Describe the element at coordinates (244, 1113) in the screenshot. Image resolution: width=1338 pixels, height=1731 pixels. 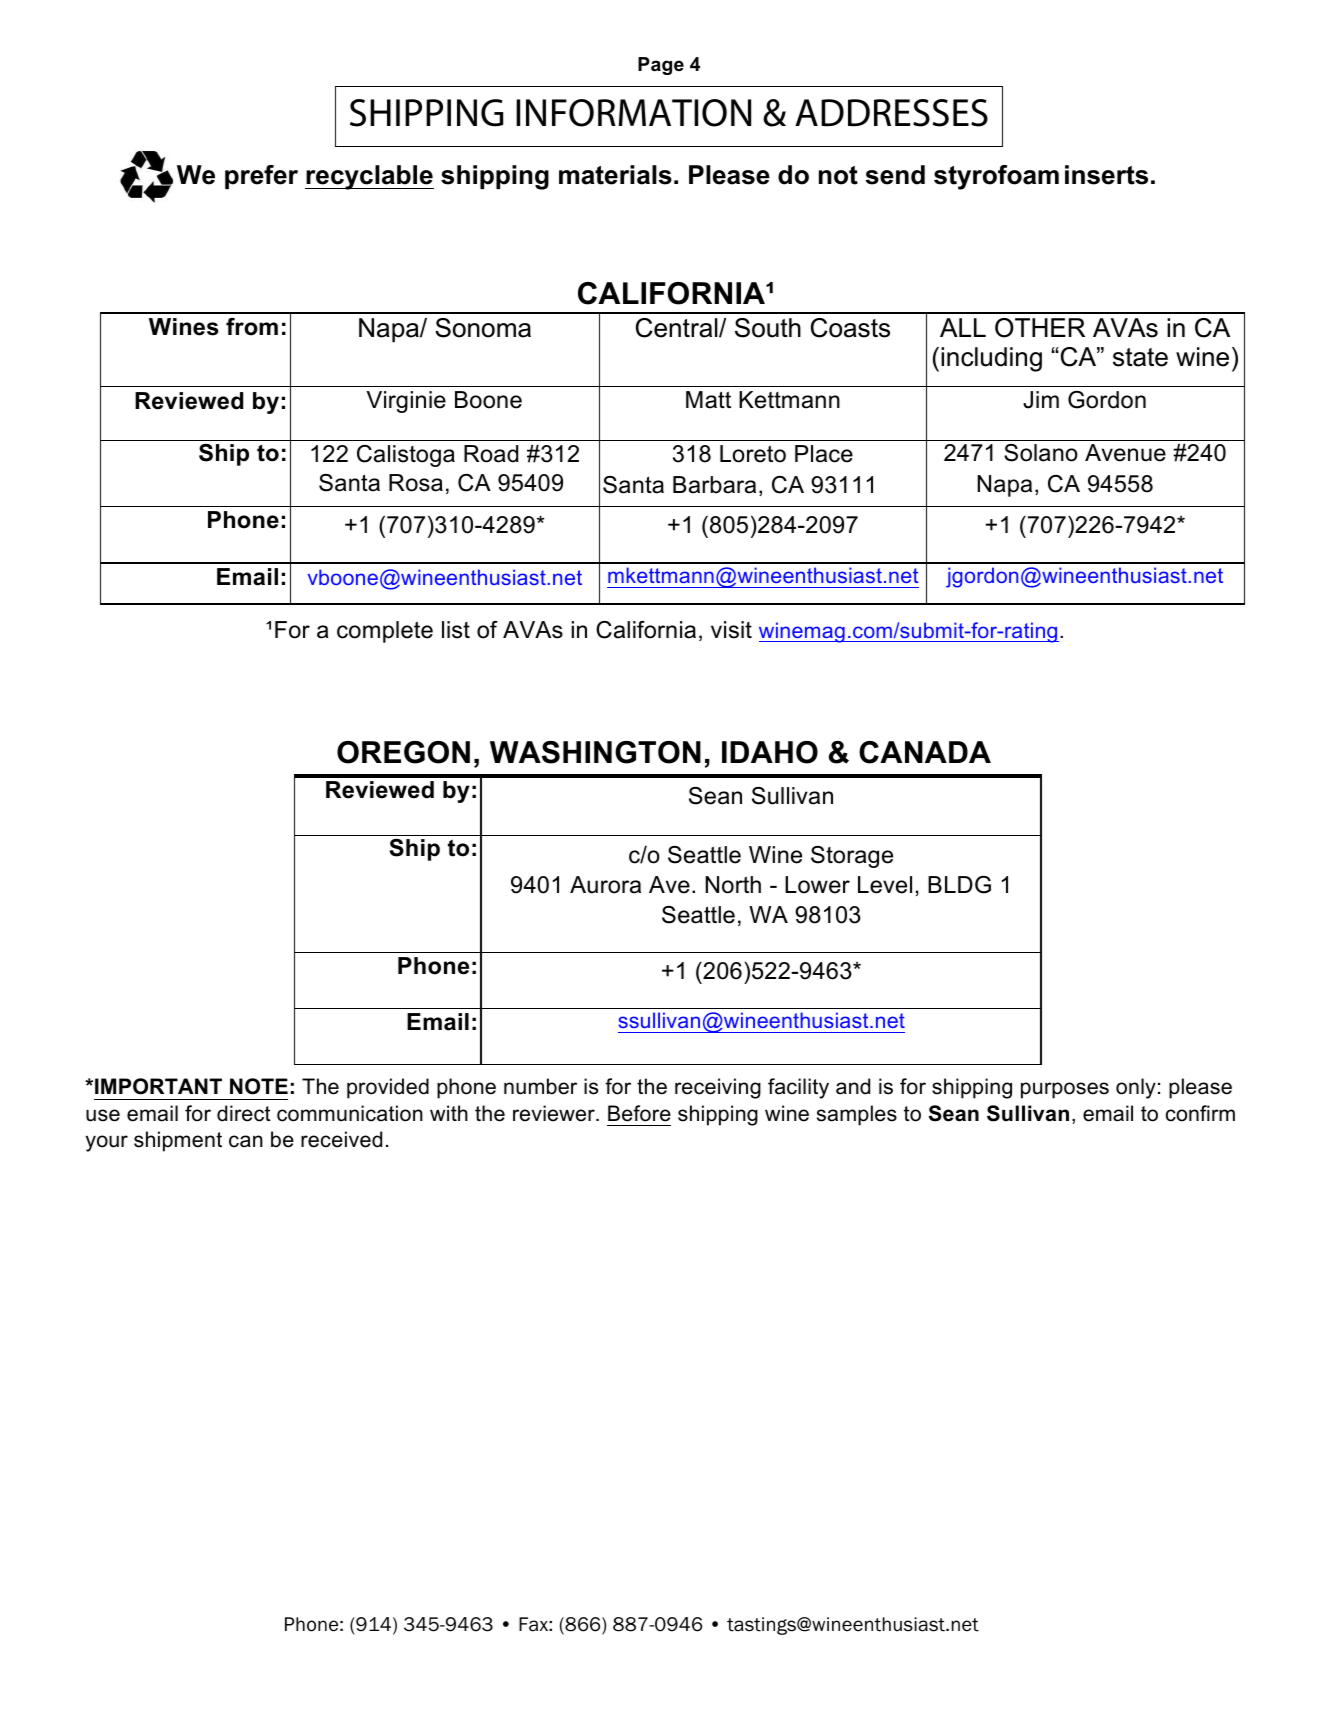
I see `direct` at that location.
